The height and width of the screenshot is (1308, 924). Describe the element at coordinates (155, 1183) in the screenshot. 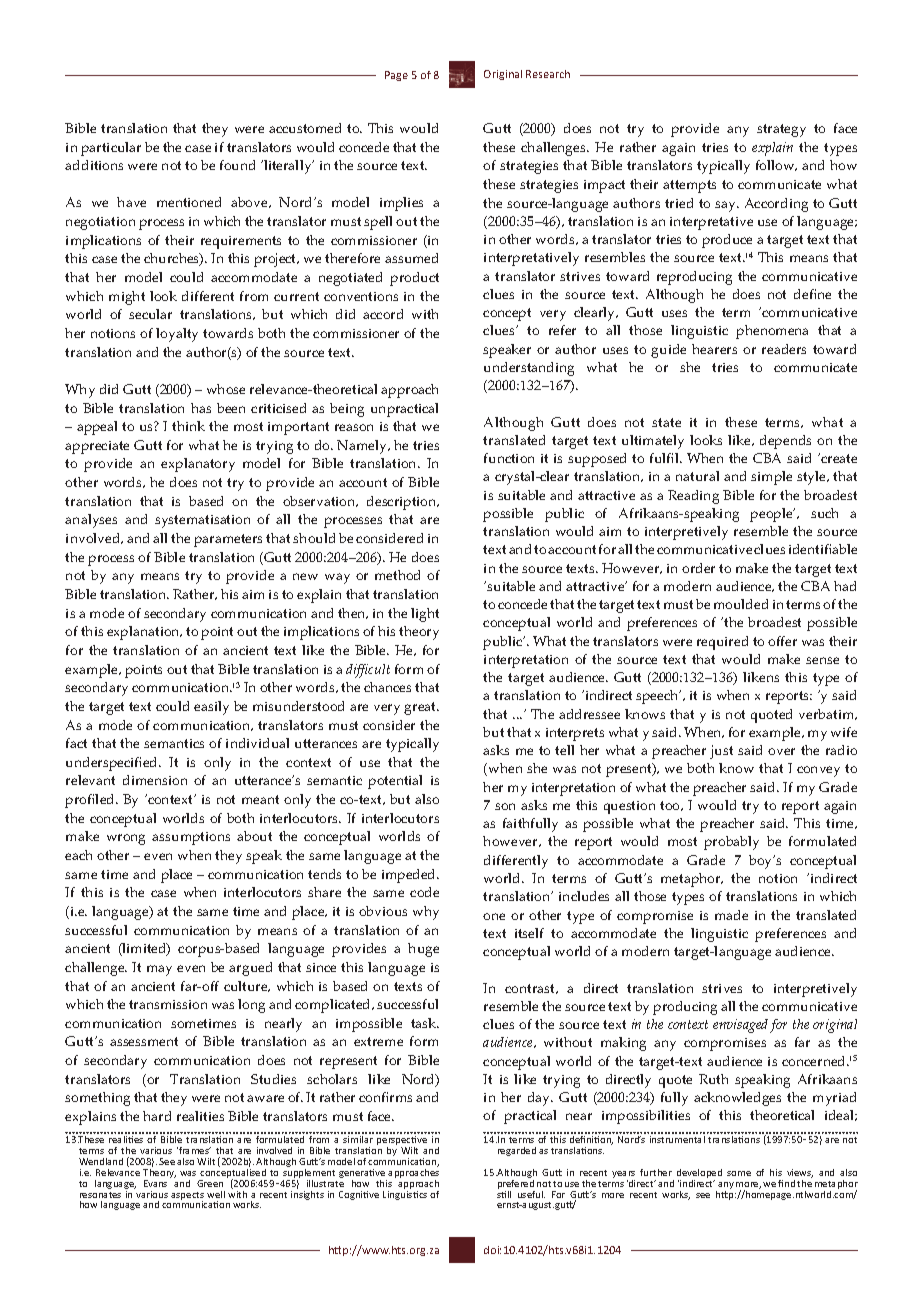

I see `Evans` at that location.
